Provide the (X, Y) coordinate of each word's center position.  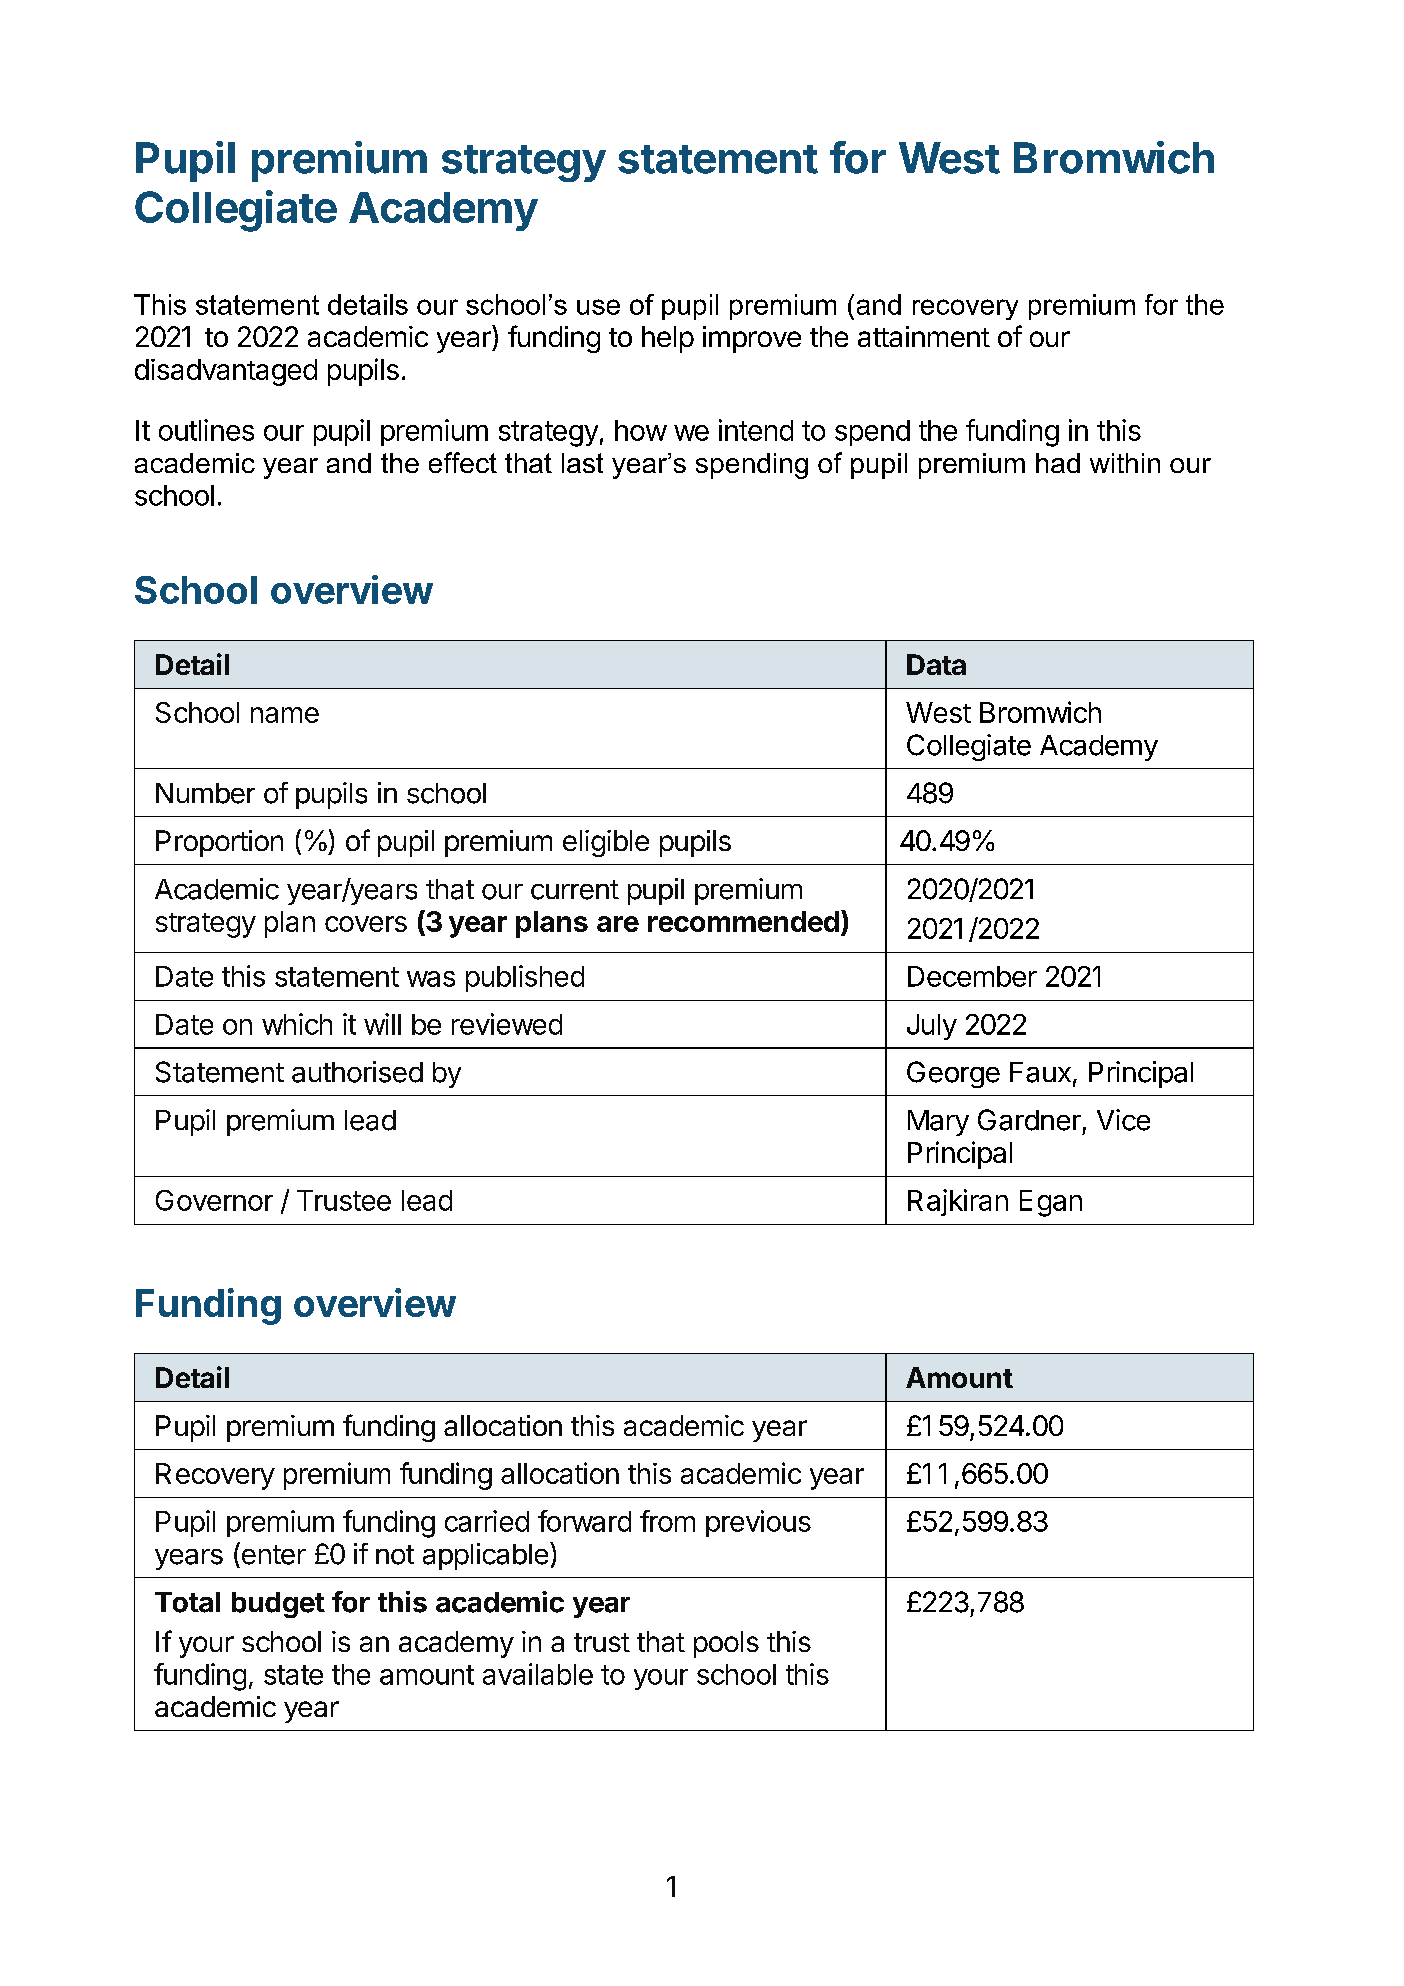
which (297, 1024)
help (668, 339)
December (972, 976)
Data (936, 664)
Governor (214, 1200)
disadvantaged (226, 372)
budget (278, 1605)
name (285, 715)
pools (726, 1644)
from (667, 1521)
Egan (1051, 1203)
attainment (924, 336)
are (618, 924)
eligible (606, 843)
